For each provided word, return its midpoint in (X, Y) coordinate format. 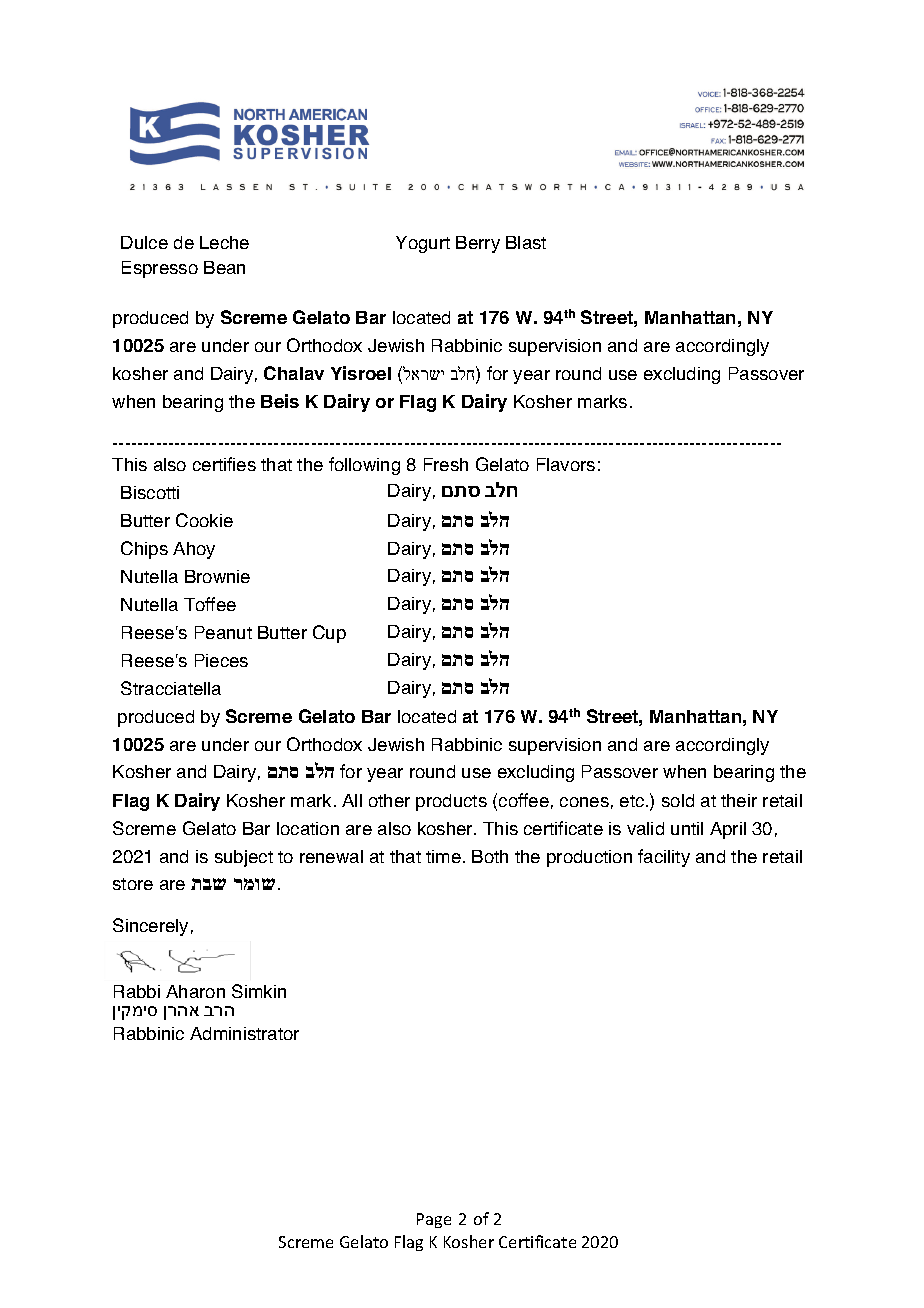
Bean (224, 267)
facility (664, 858)
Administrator (244, 1033)
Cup (329, 634)
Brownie (217, 576)
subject (244, 858)
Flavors (566, 464)
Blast (526, 242)
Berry (478, 244)
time (443, 856)
